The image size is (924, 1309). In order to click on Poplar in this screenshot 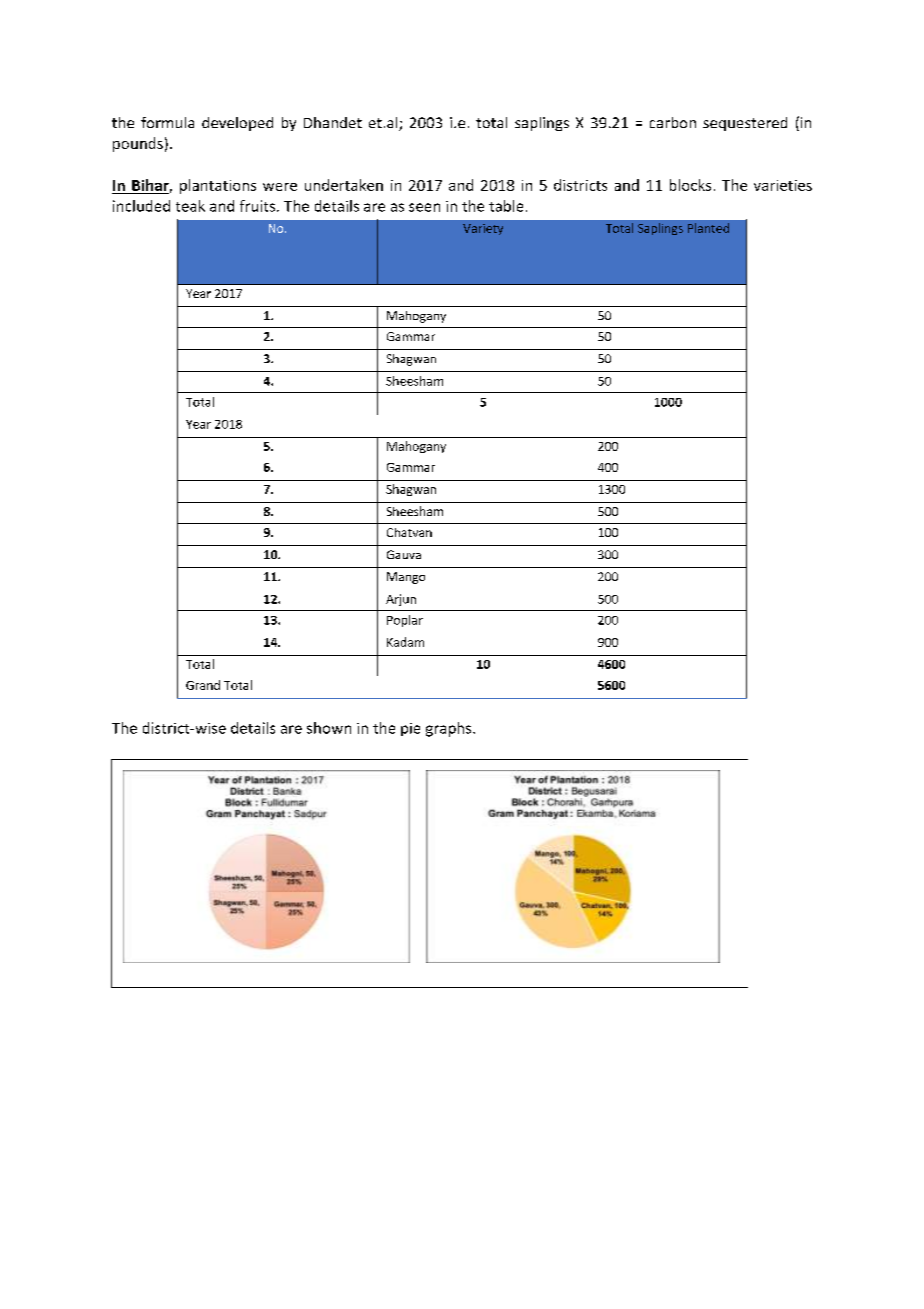, I will do `click(405, 621)`.
